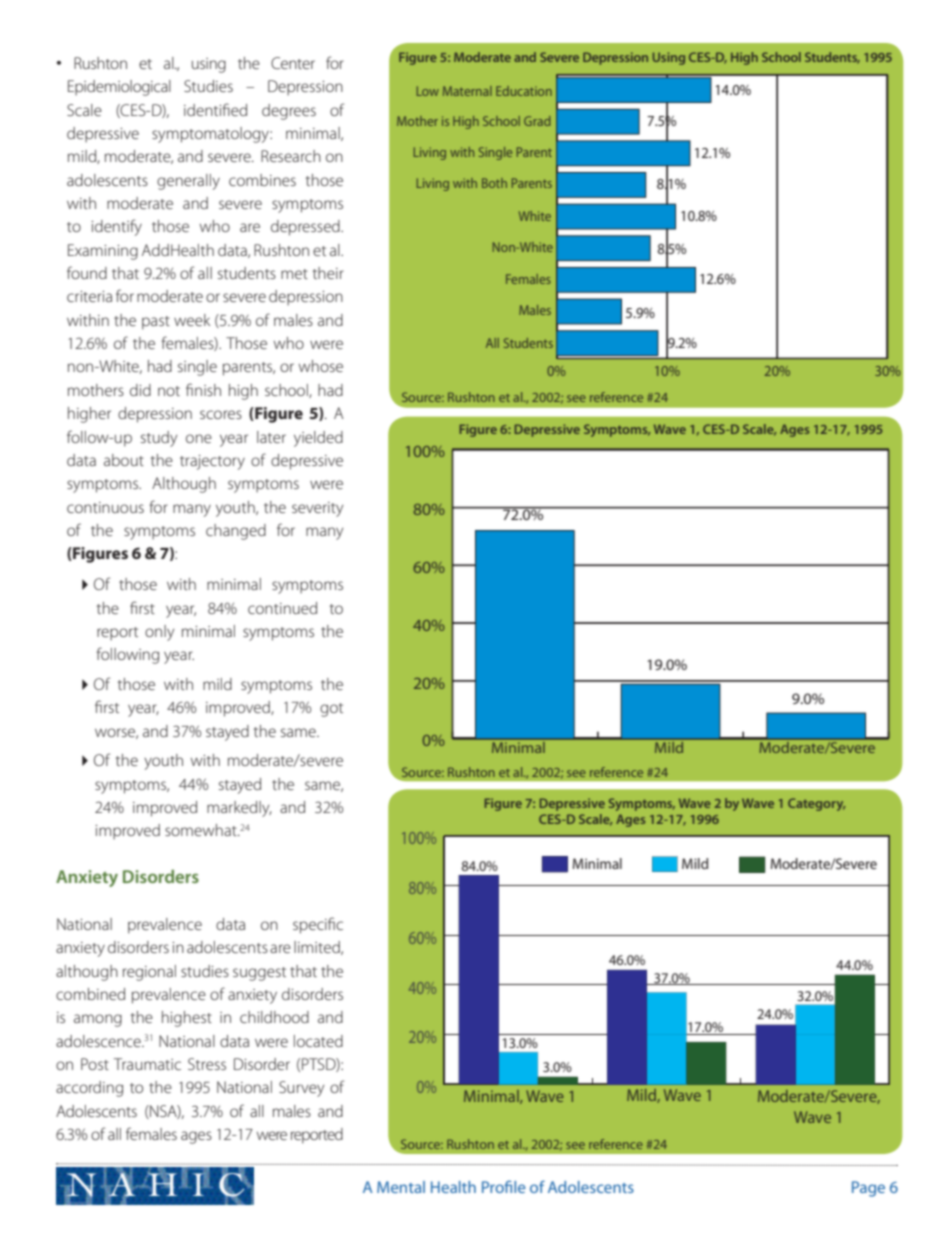 The height and width of the document is (1233, 952). I want to click on Category, so click(816, 804).
